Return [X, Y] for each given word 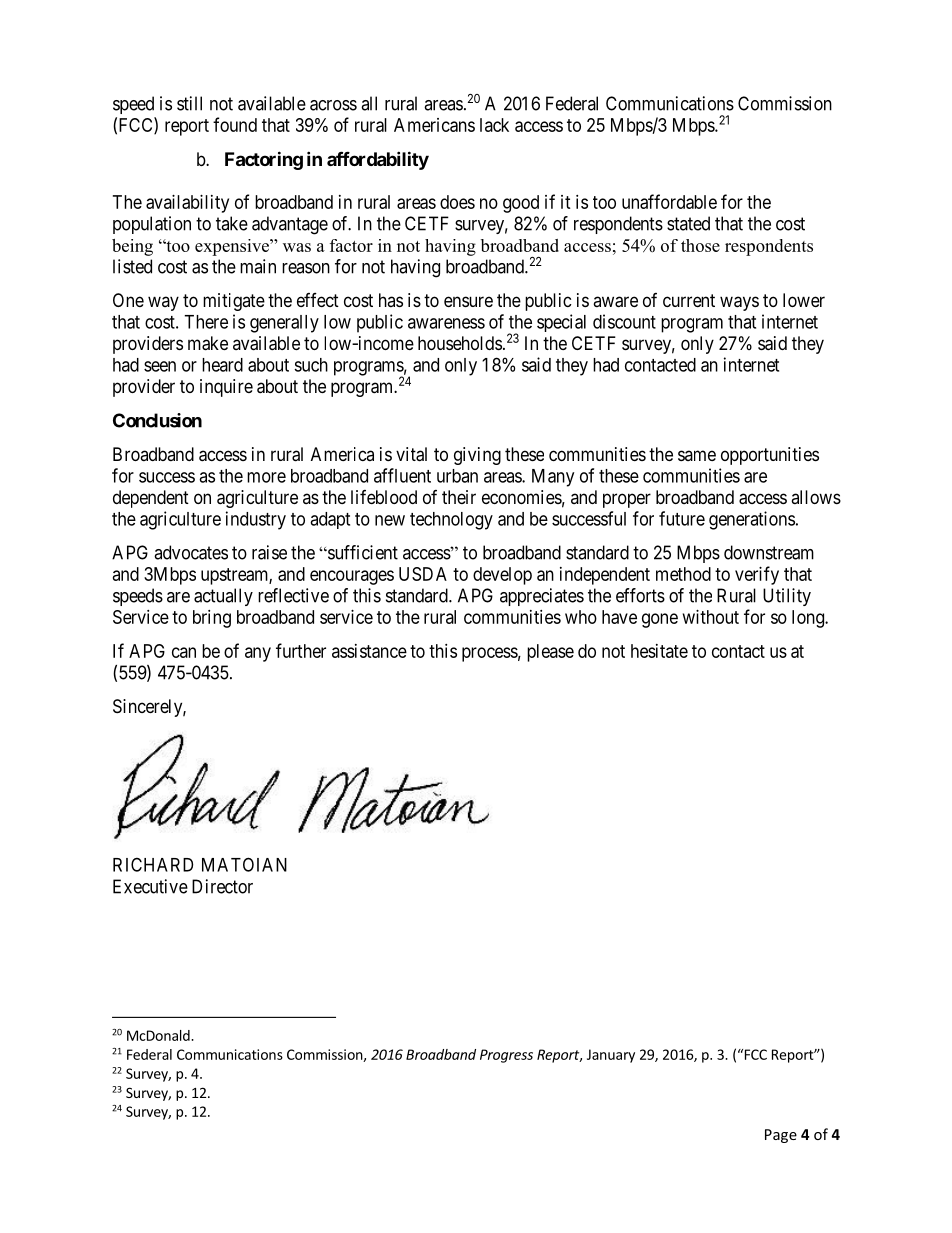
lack [494, 125]
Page [781, 1136]
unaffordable [669, 201]
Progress [506, 1056]
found [235, 124]
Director [222, 886]
